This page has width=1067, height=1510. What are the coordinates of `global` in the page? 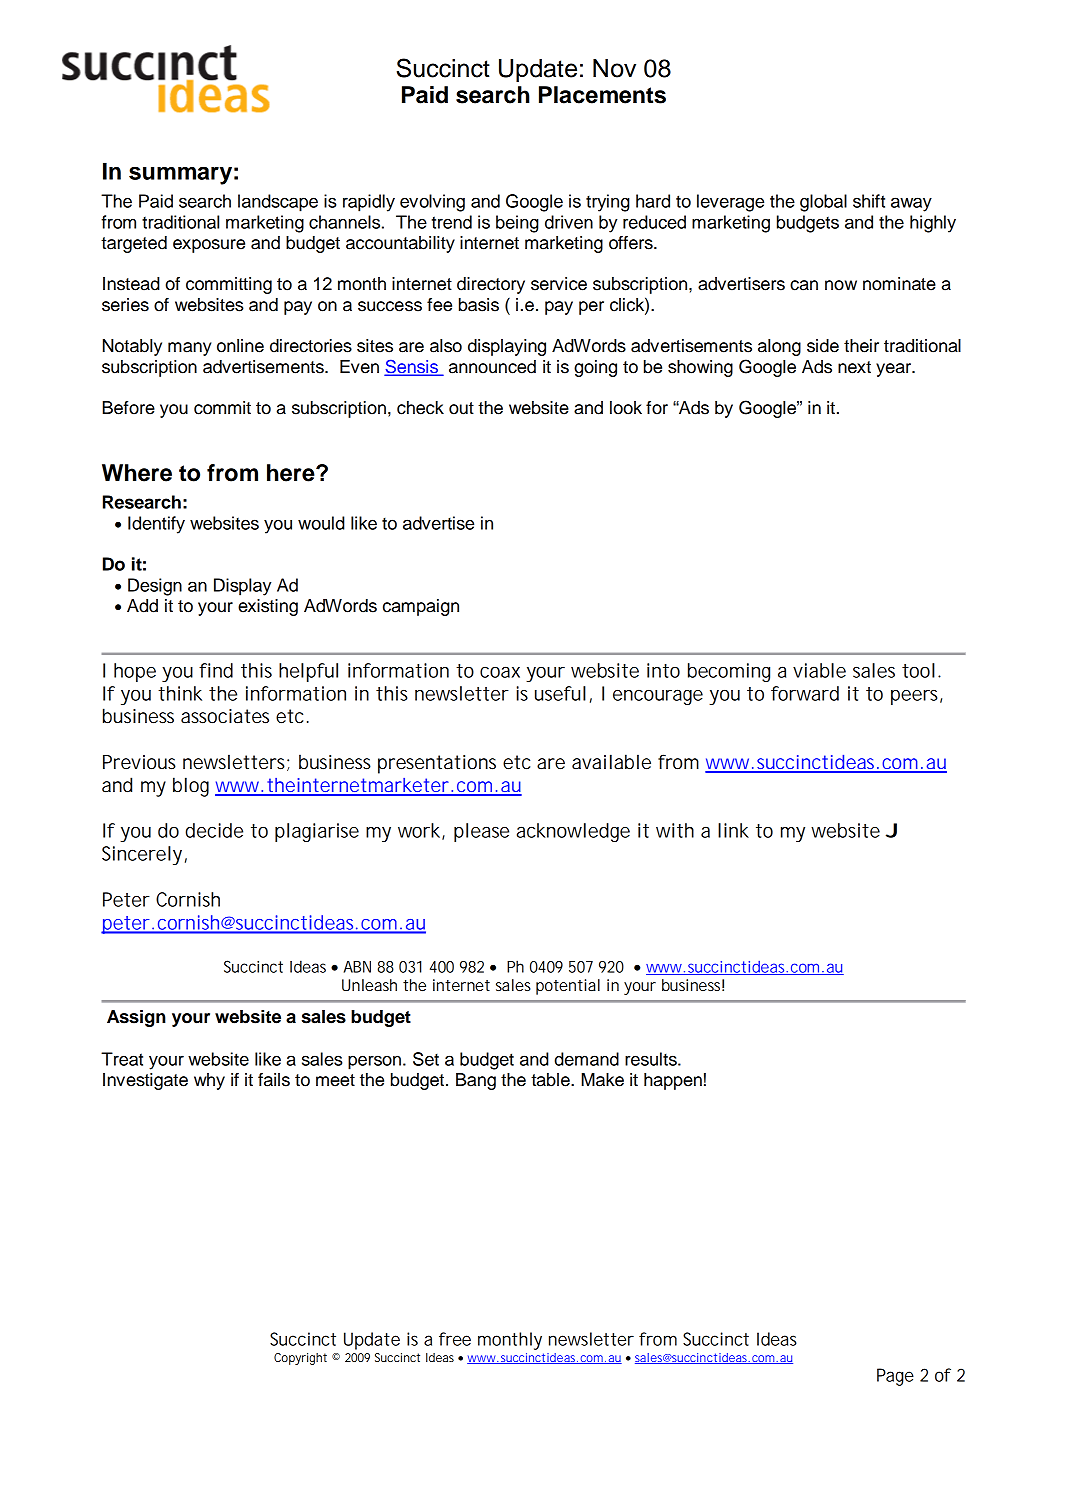 It's located at (823, 203).
